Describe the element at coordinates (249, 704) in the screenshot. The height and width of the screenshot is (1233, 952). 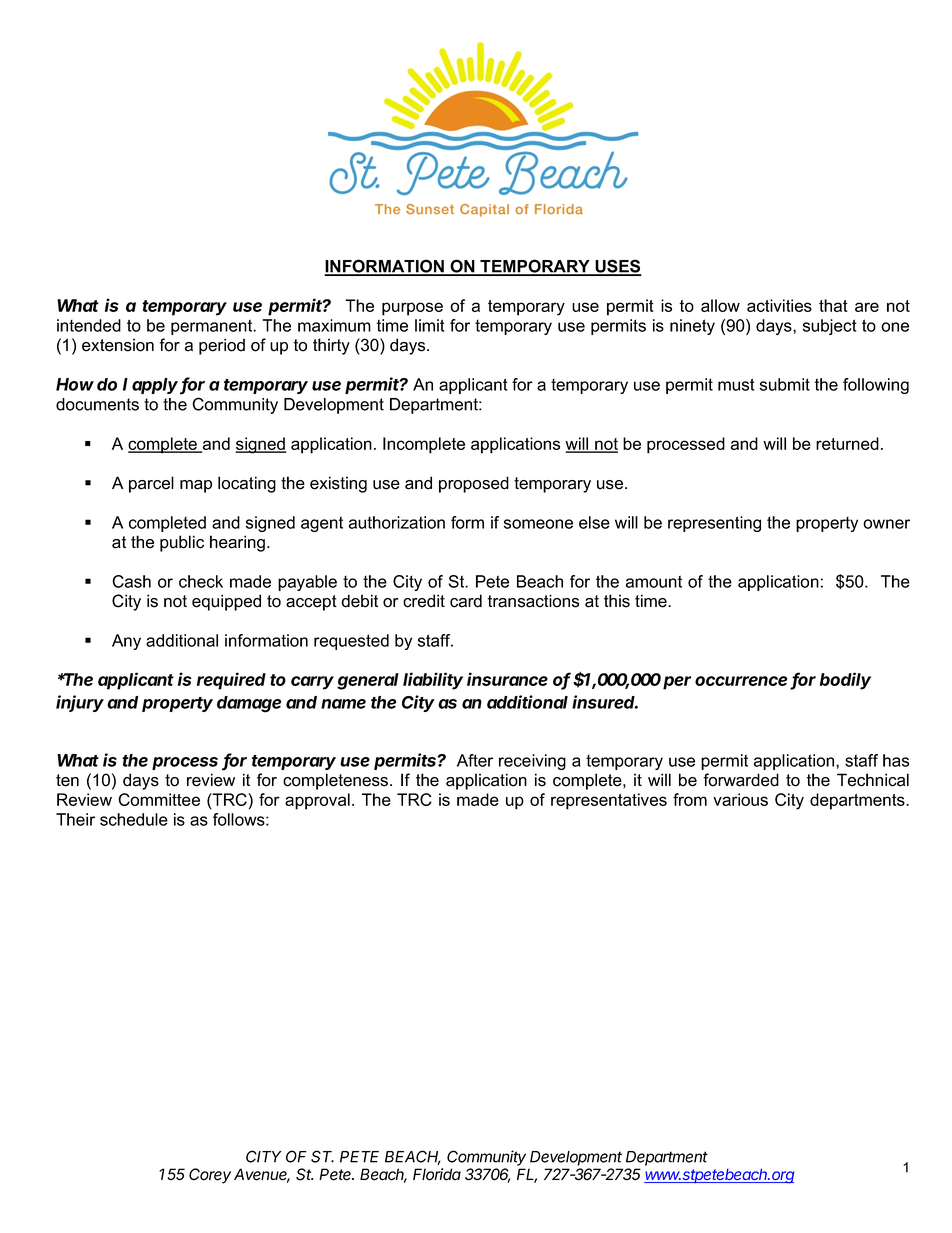
I see `damage` at that location.
